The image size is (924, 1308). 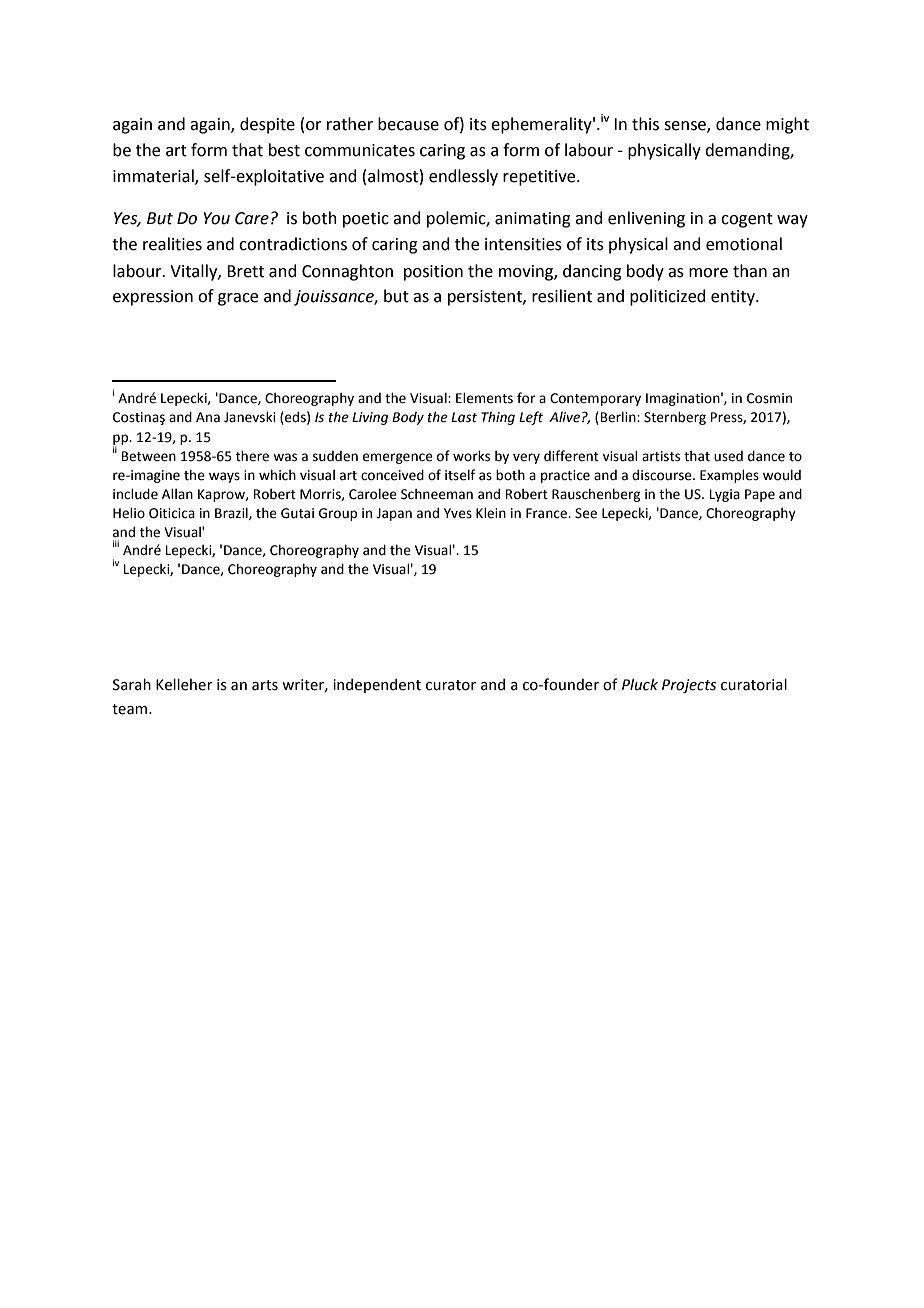 I want to click on Sternberg, so click(x=675, y=418).
